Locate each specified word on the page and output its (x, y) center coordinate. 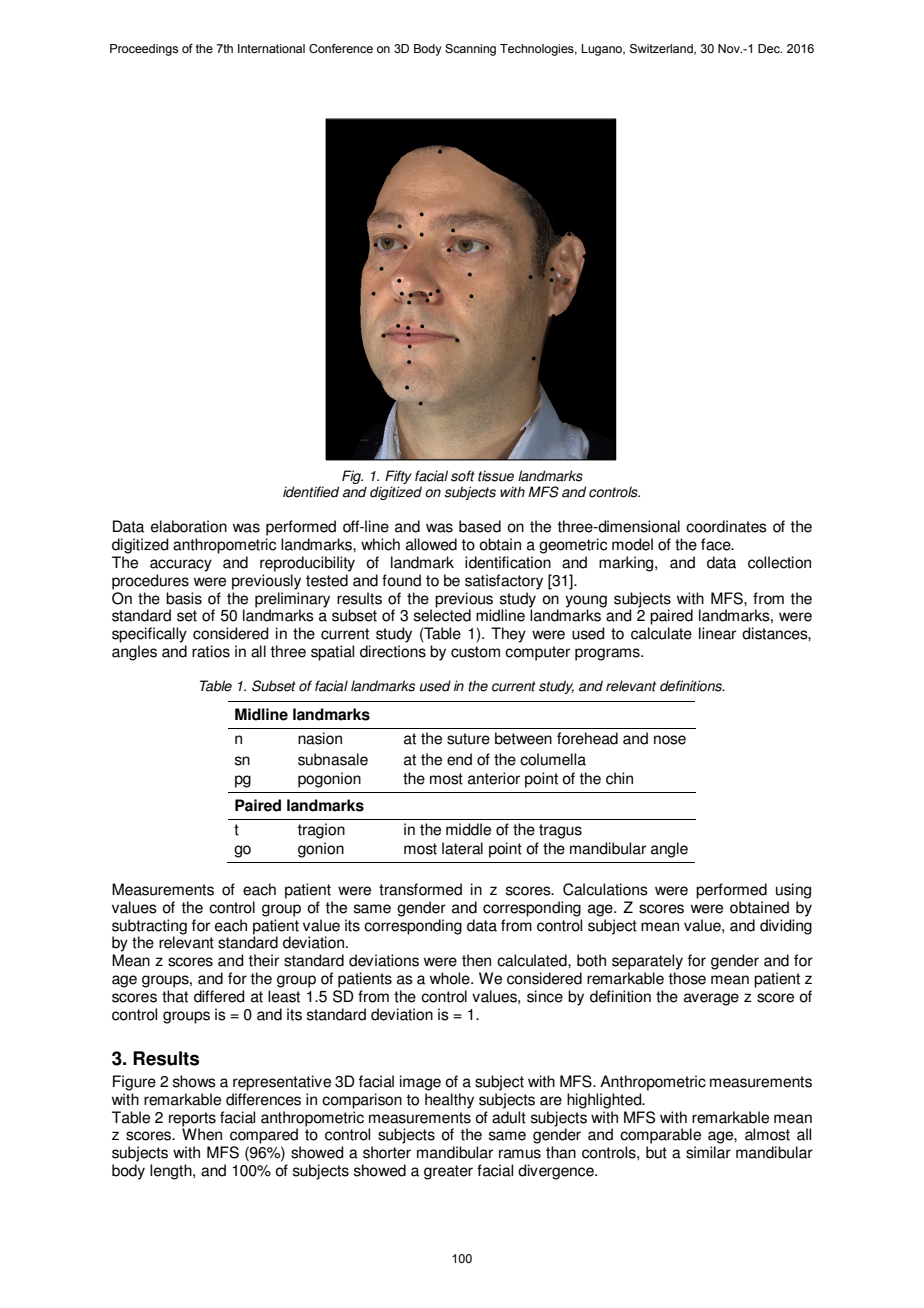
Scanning (470, 50)
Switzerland (662, 49)
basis (184, 598)
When (202, 1134)
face (717, 544)
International (271, 48)
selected (442, 615)
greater (448, 1172)
